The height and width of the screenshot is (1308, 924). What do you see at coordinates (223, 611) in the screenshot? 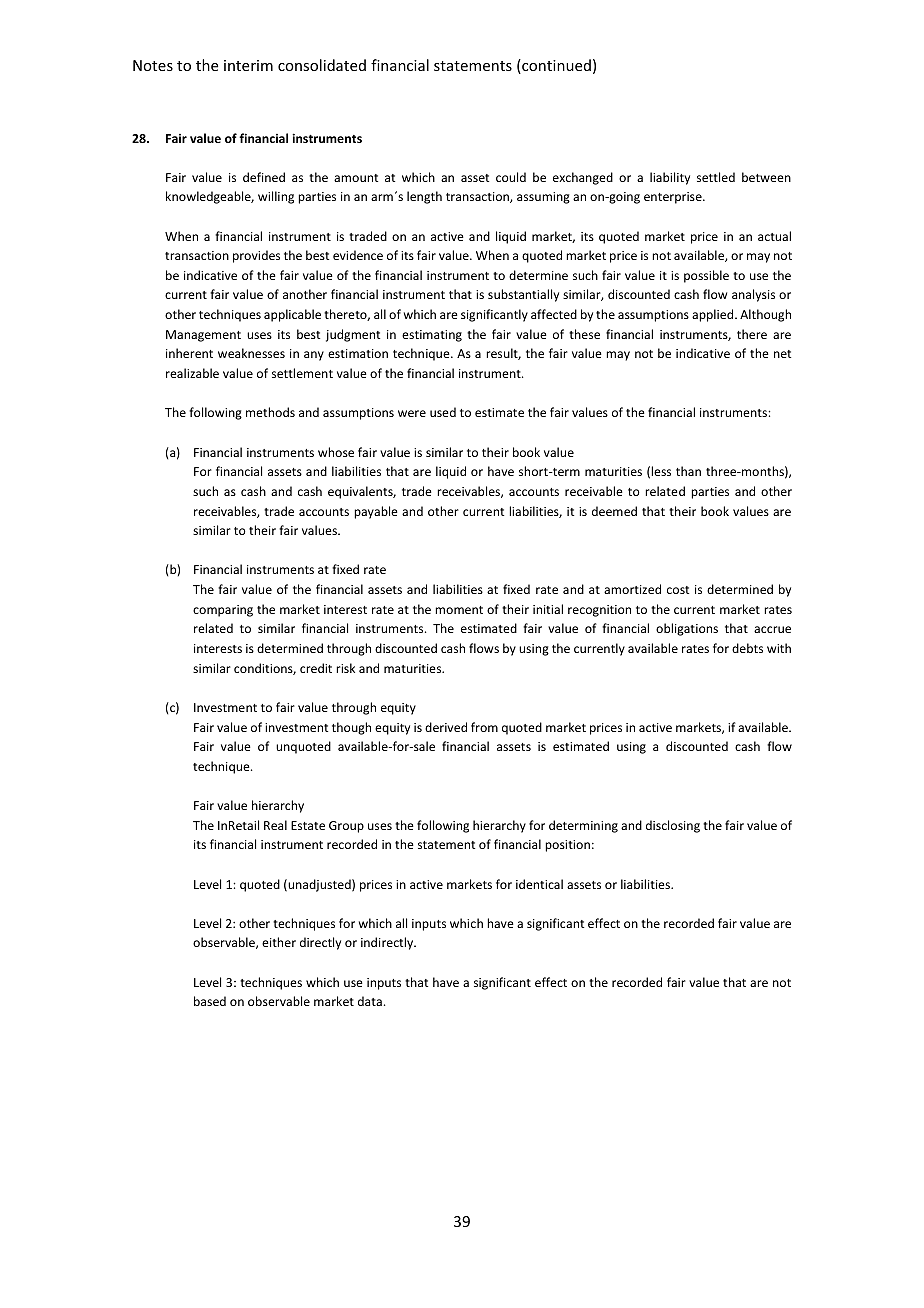
I see `comparing` at bounding box center [223, 611].
